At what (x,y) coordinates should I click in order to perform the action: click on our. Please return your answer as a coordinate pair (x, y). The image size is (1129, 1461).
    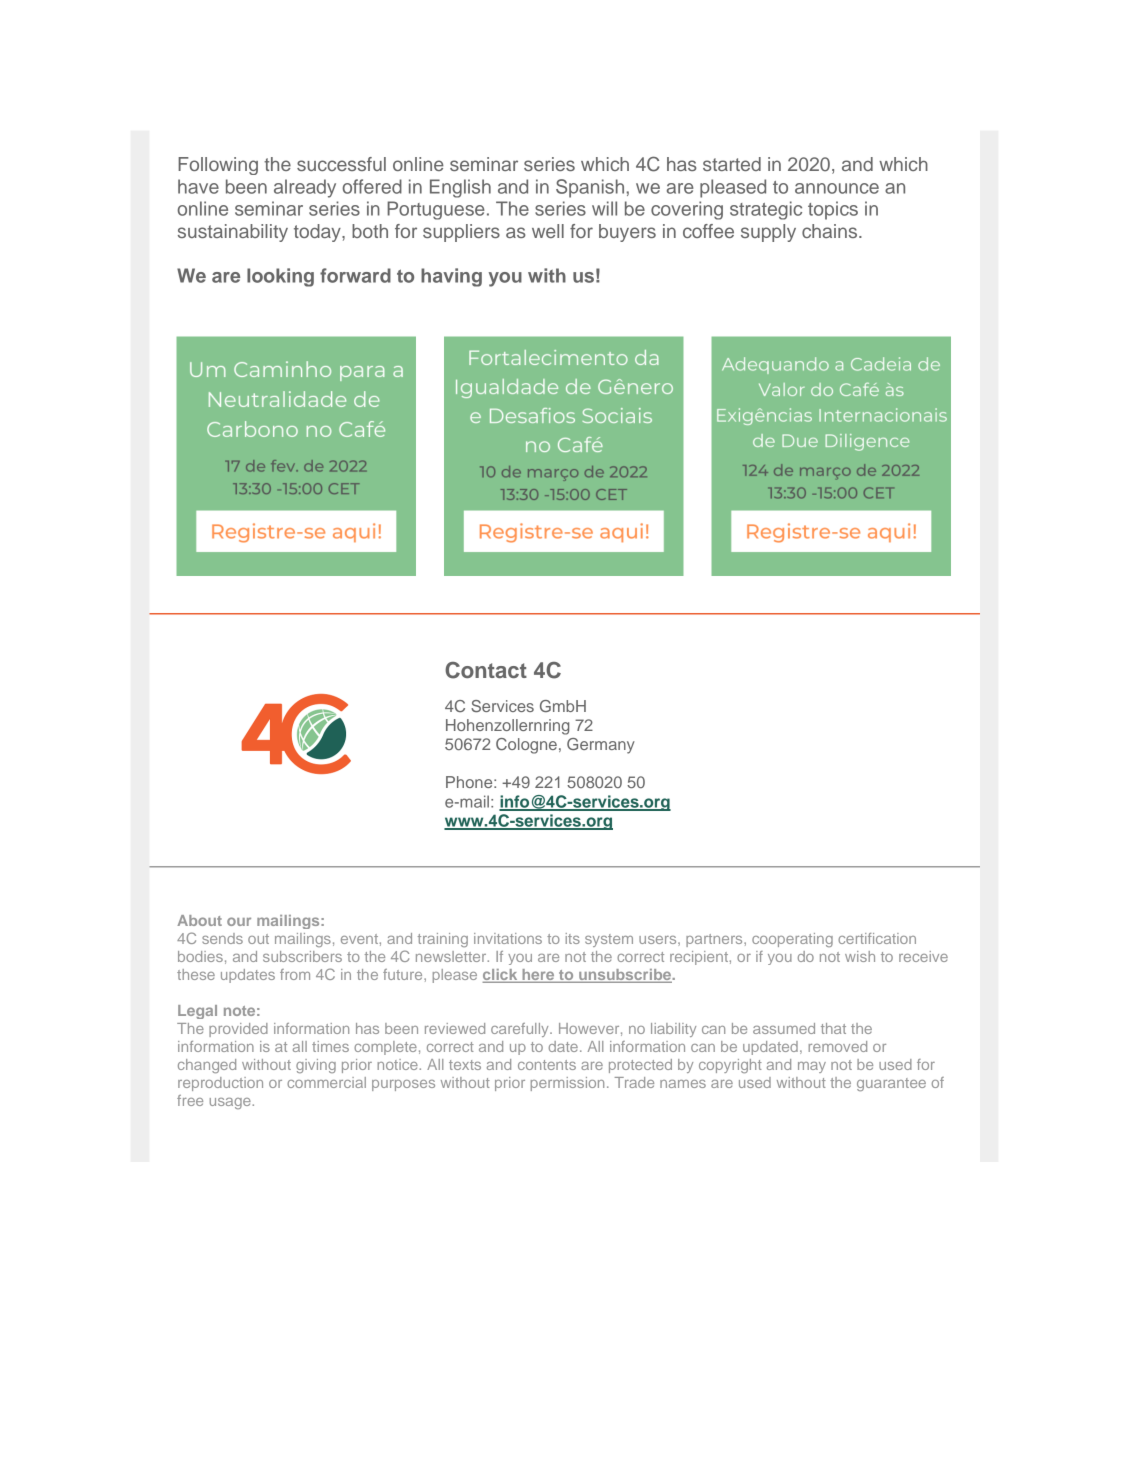
    Looking at the image, I should click on (239, 921).
